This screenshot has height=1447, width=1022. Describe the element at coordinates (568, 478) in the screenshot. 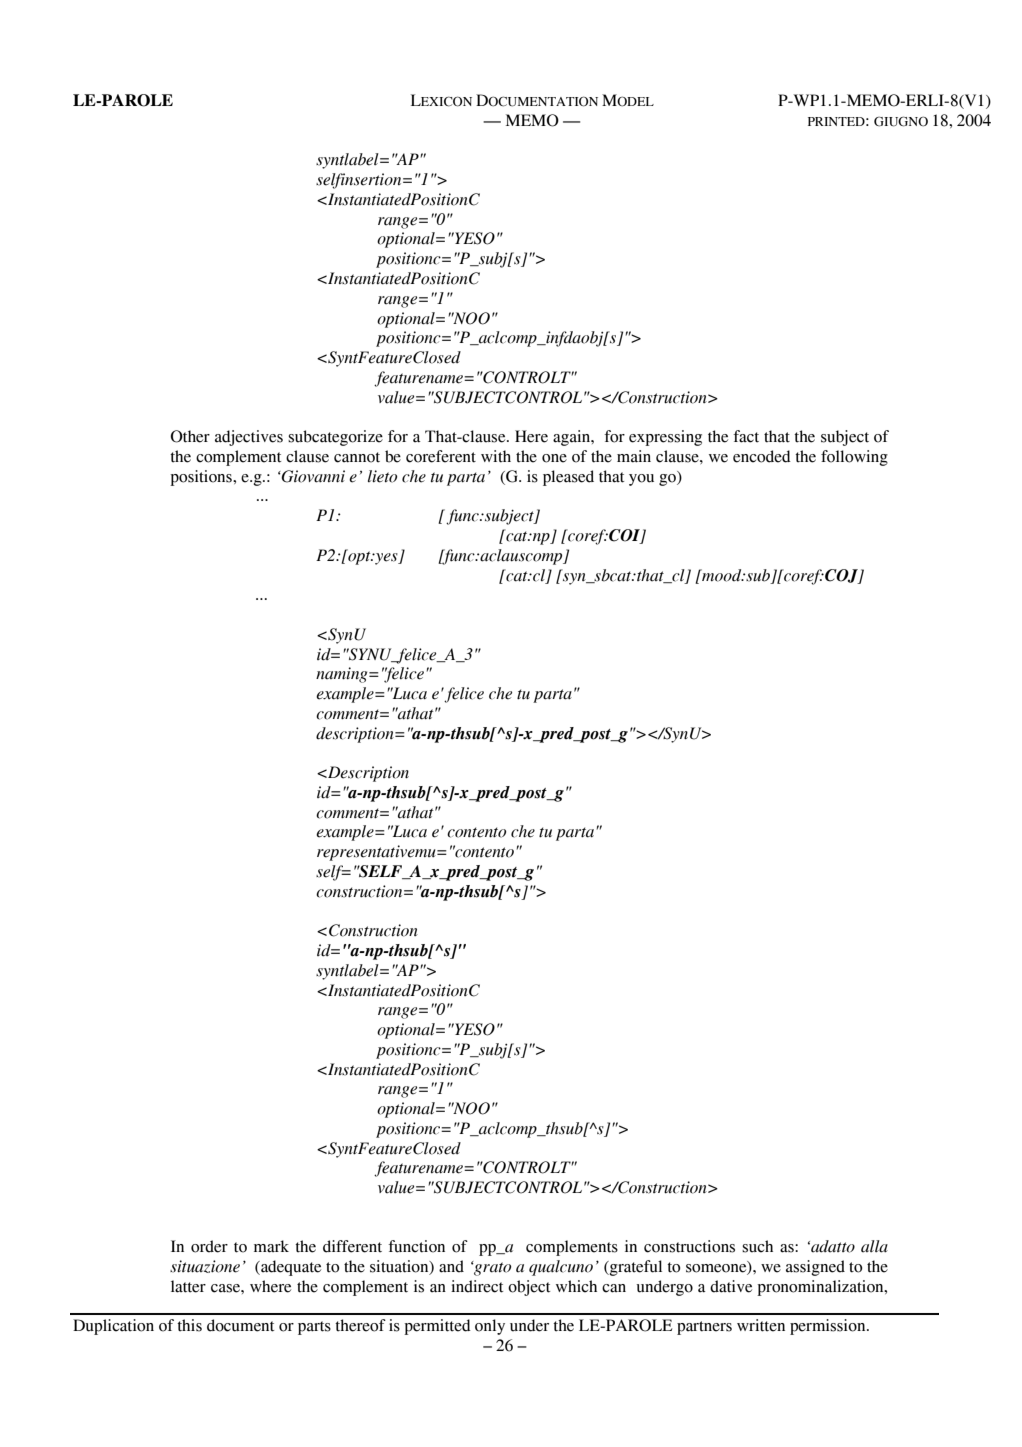

I see `pleased` at that location.
